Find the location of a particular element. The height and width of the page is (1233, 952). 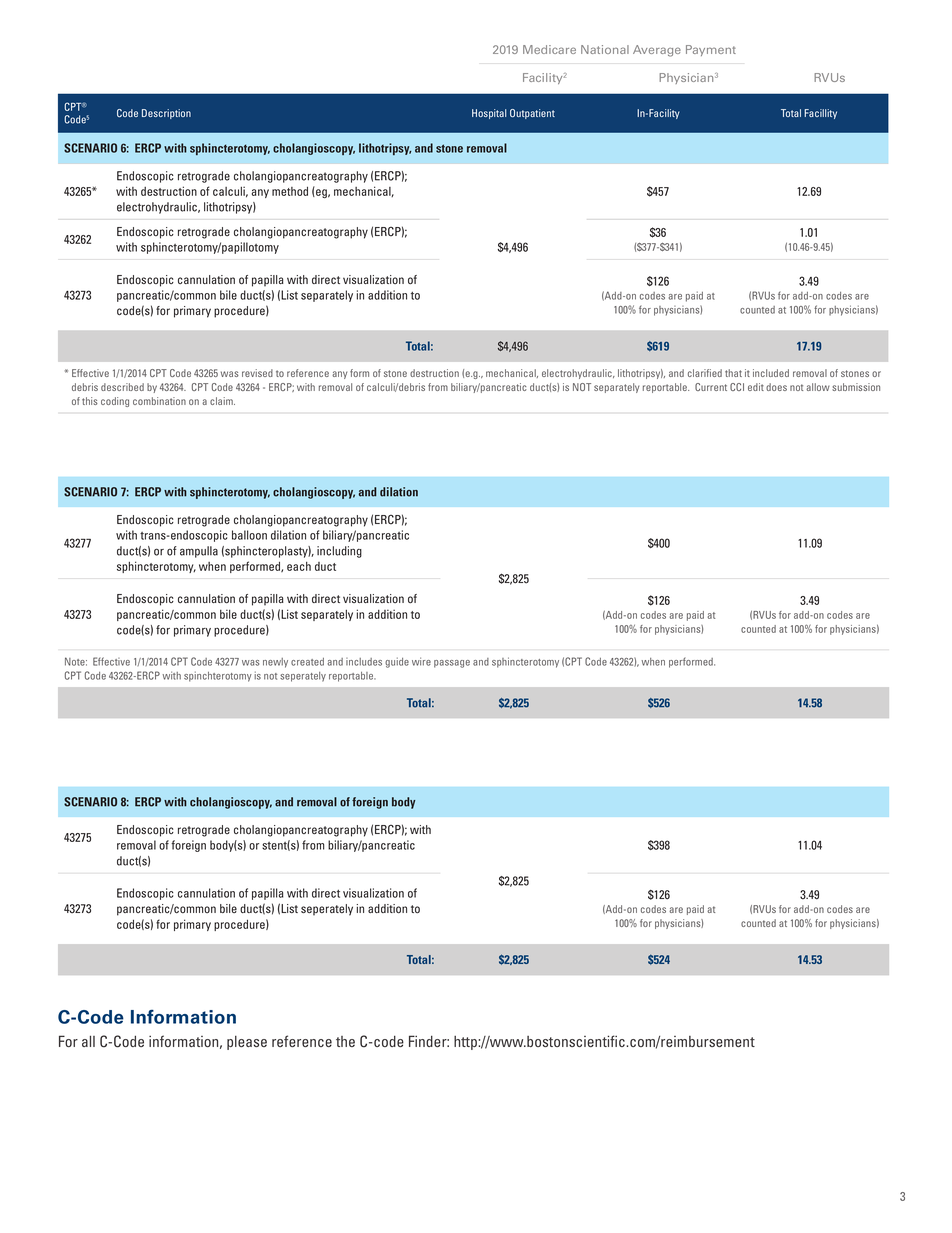

revised is located at coordinates (257, 373).
